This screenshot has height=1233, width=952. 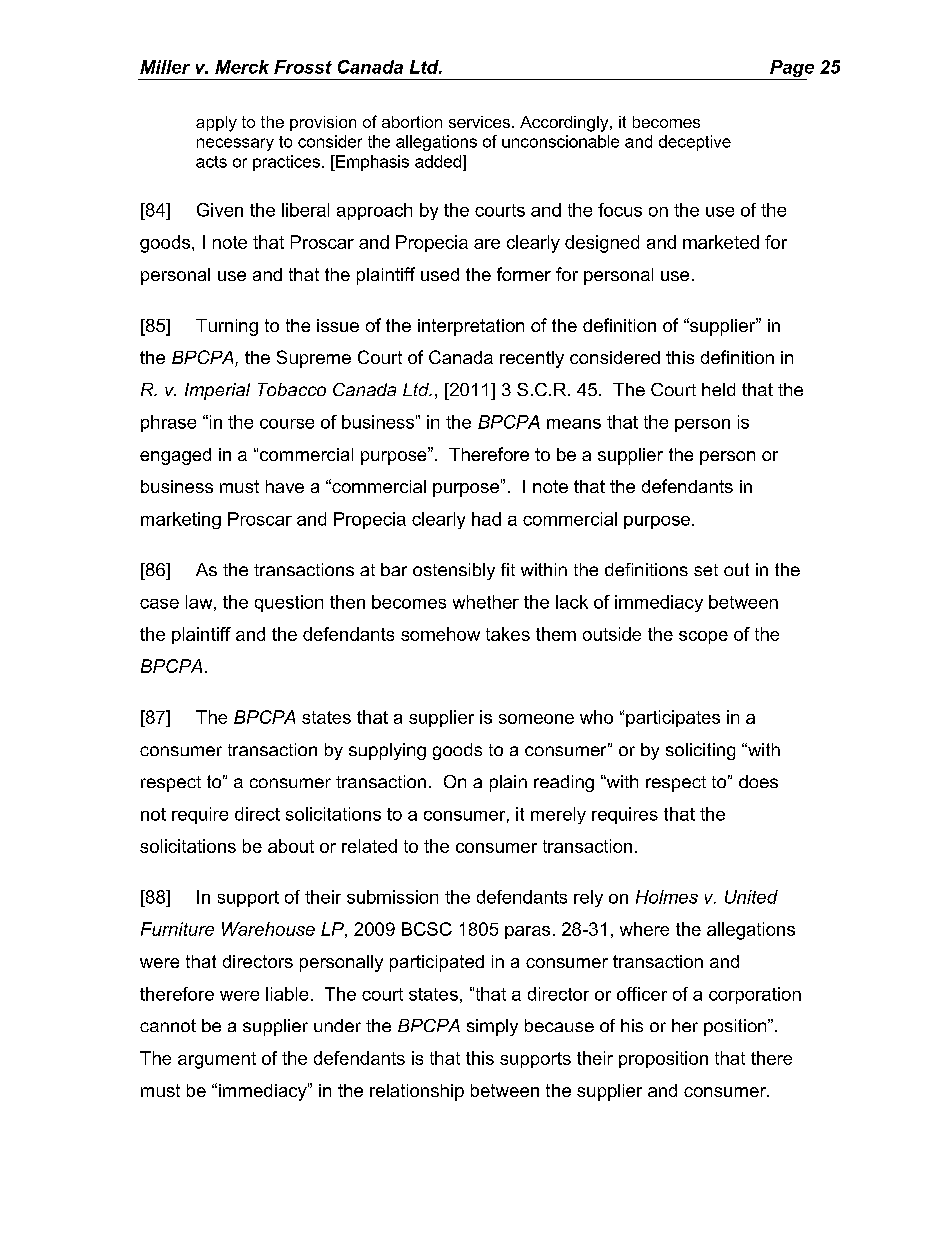 I want to click on deceptive, so click(x=695, y=143).
